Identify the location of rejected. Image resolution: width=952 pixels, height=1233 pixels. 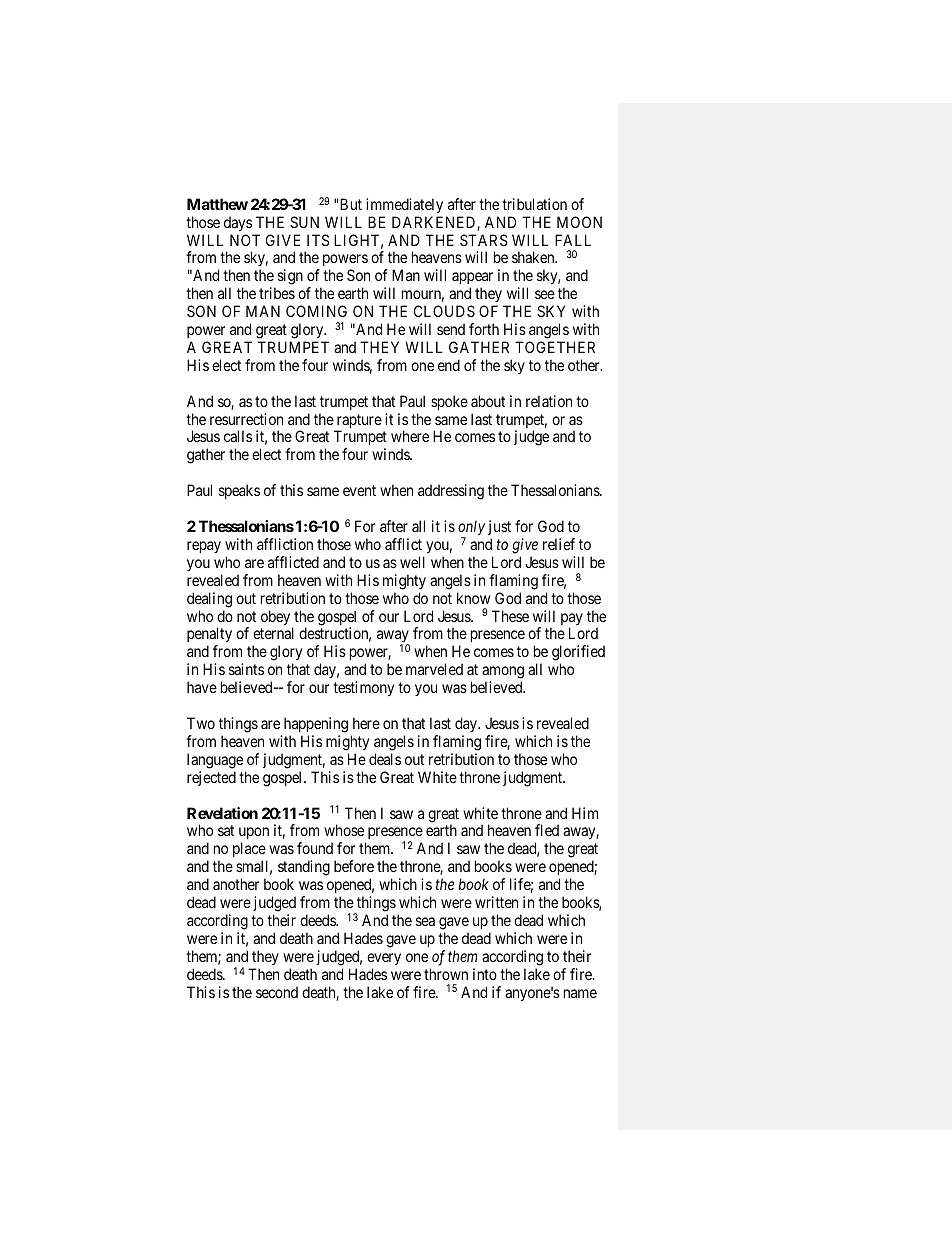
(211, 778).
